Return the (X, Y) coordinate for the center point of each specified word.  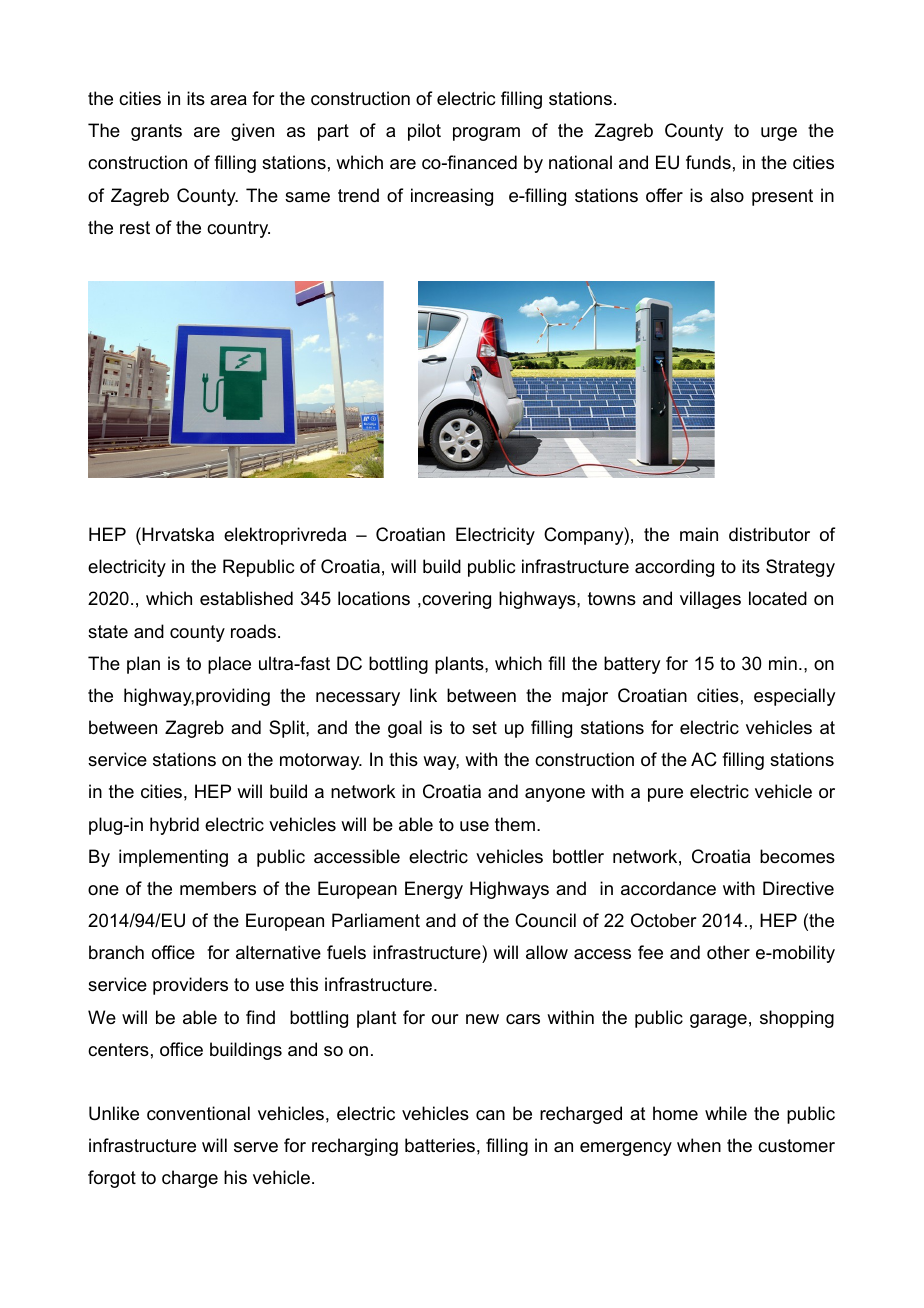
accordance (668, 888)
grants (156, 132)
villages (710, 600)
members (218, 888)
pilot (424, 132)
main (699, 534)
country (238, 229)
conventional (198, 1113)
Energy (434, 890)
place (229, 665)
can (490, 1115)
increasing (452, 197)
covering (455, 600)
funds (708, 162)
